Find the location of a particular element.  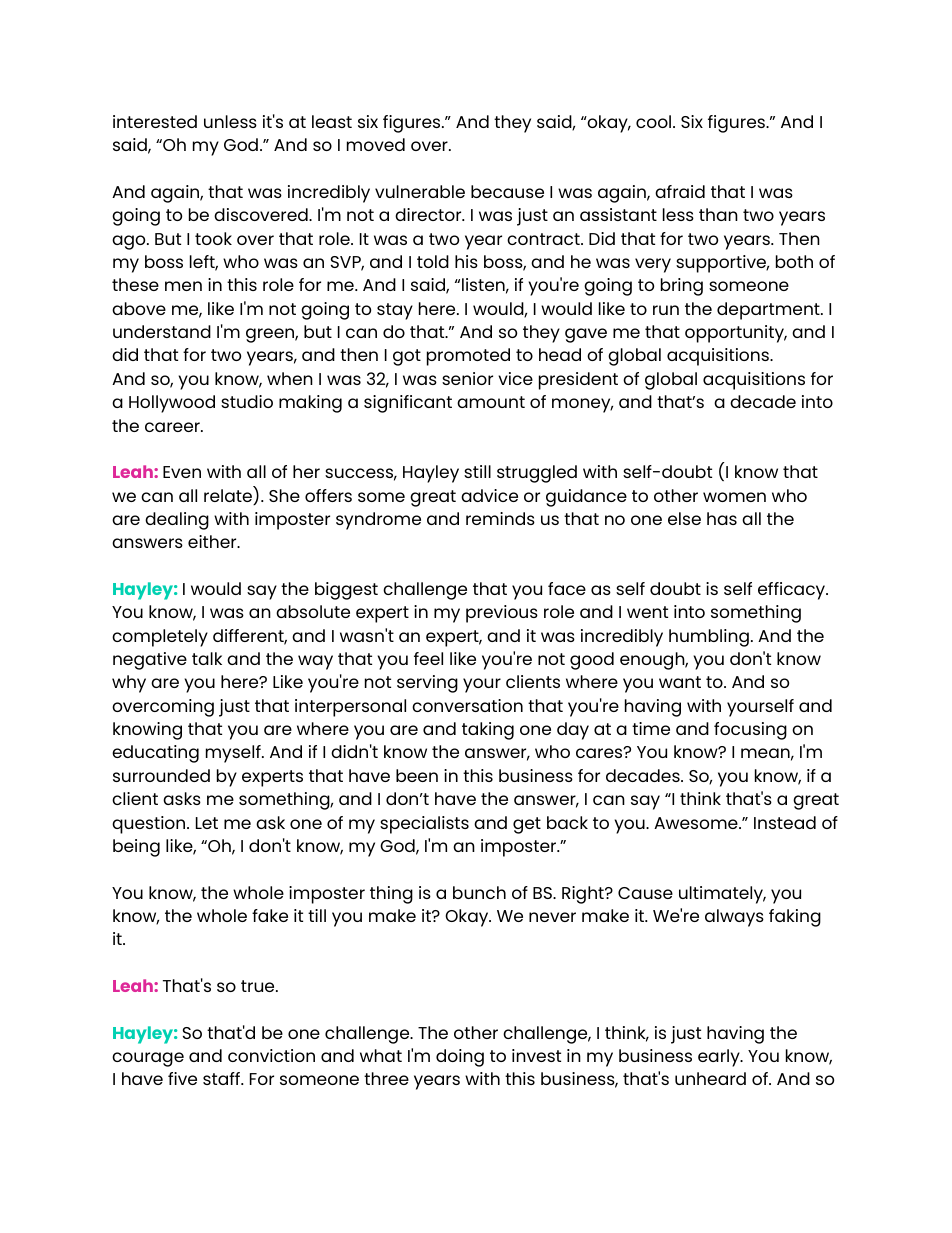

amount is located at coordinates (491, 402).
